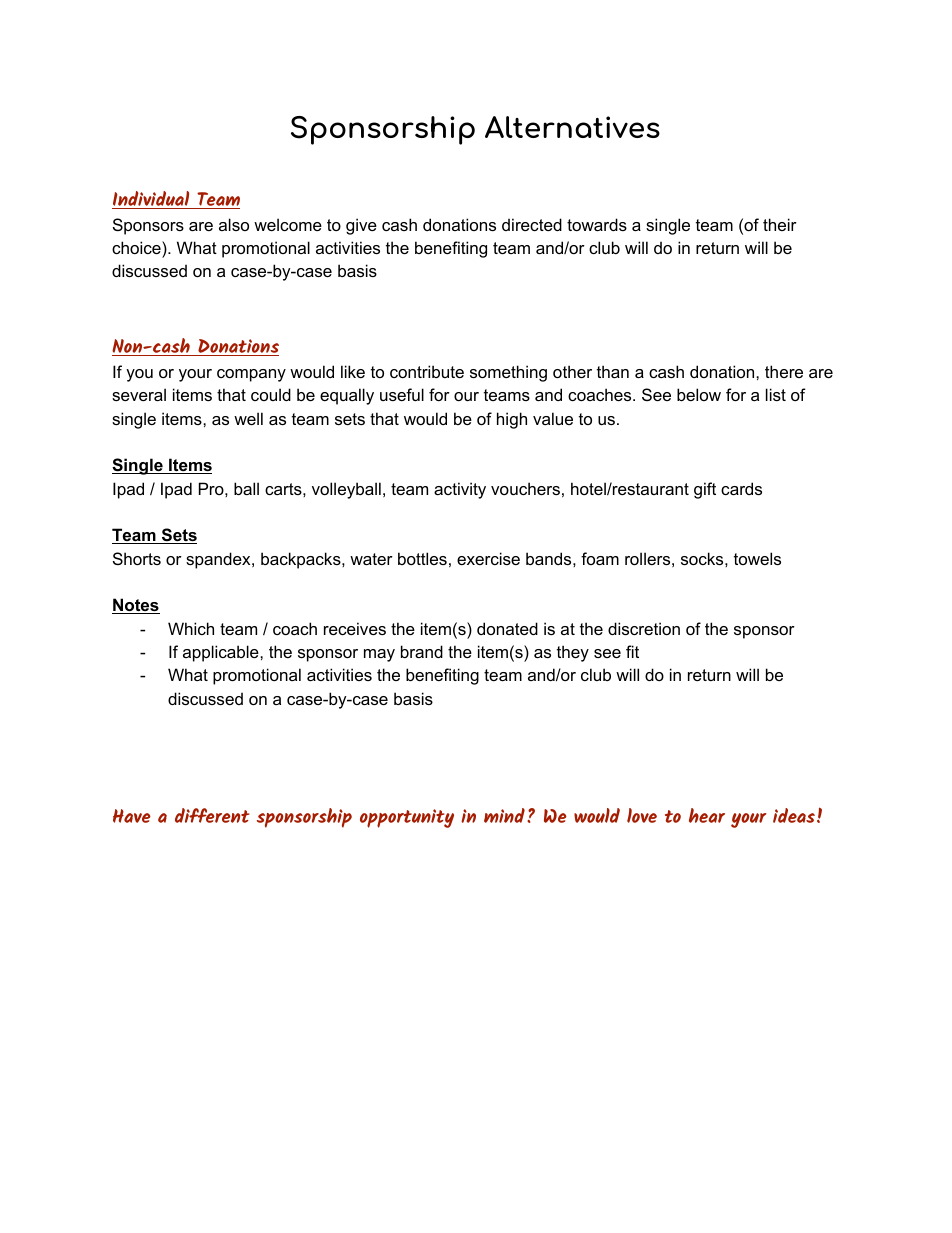 The height and width of the image is (1233, 952). I want to click on contribute, so click(427, 371).
